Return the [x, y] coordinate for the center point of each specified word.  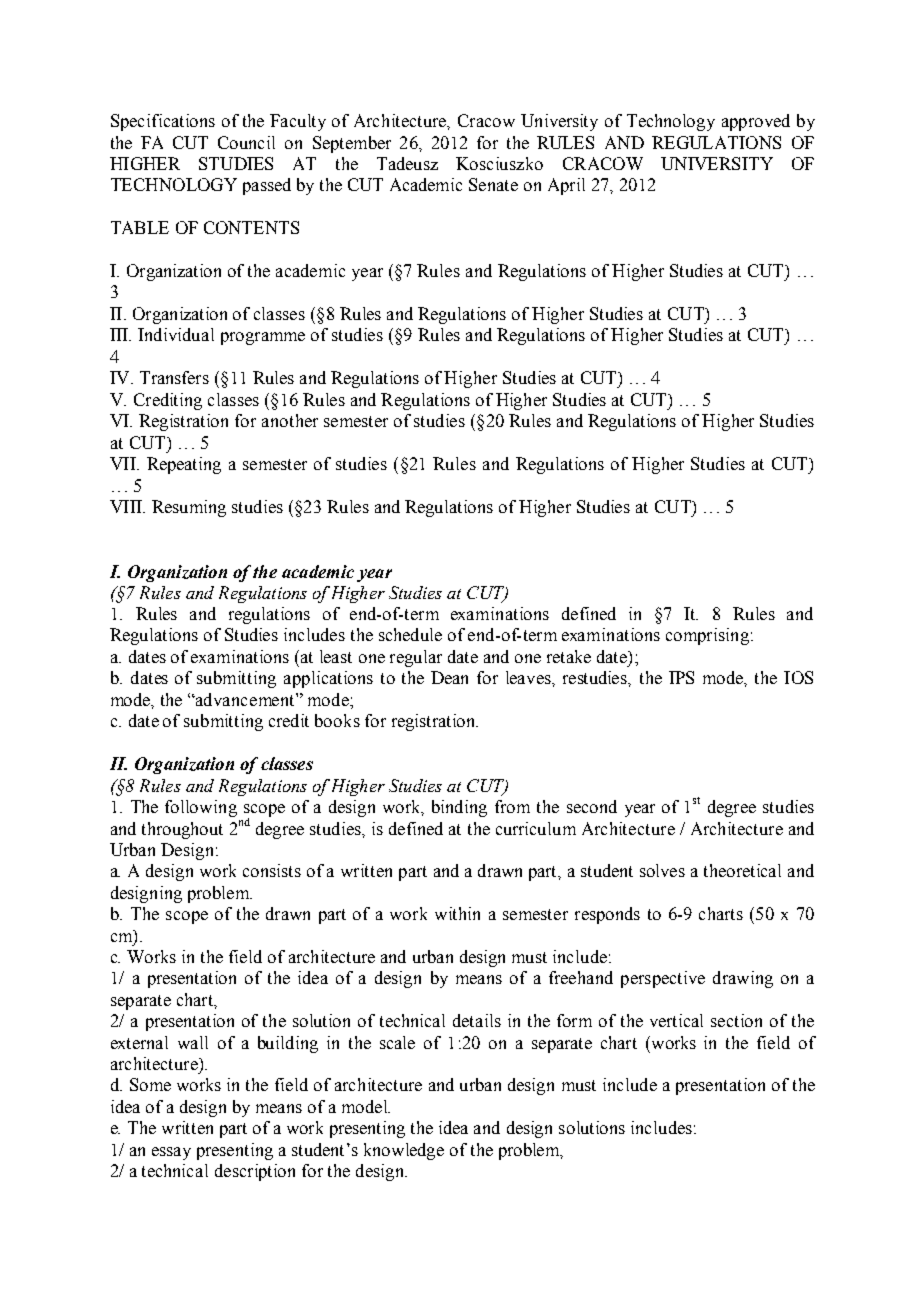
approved [756, 122]
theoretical [742, 870]
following [201, 808]
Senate [493, 184]
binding [459, 808]
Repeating [184, 465]
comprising [707, 636]
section [736, 1020]
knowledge [404, 1151]
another [290, 420]
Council [246, 142]
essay [171, 1153]
